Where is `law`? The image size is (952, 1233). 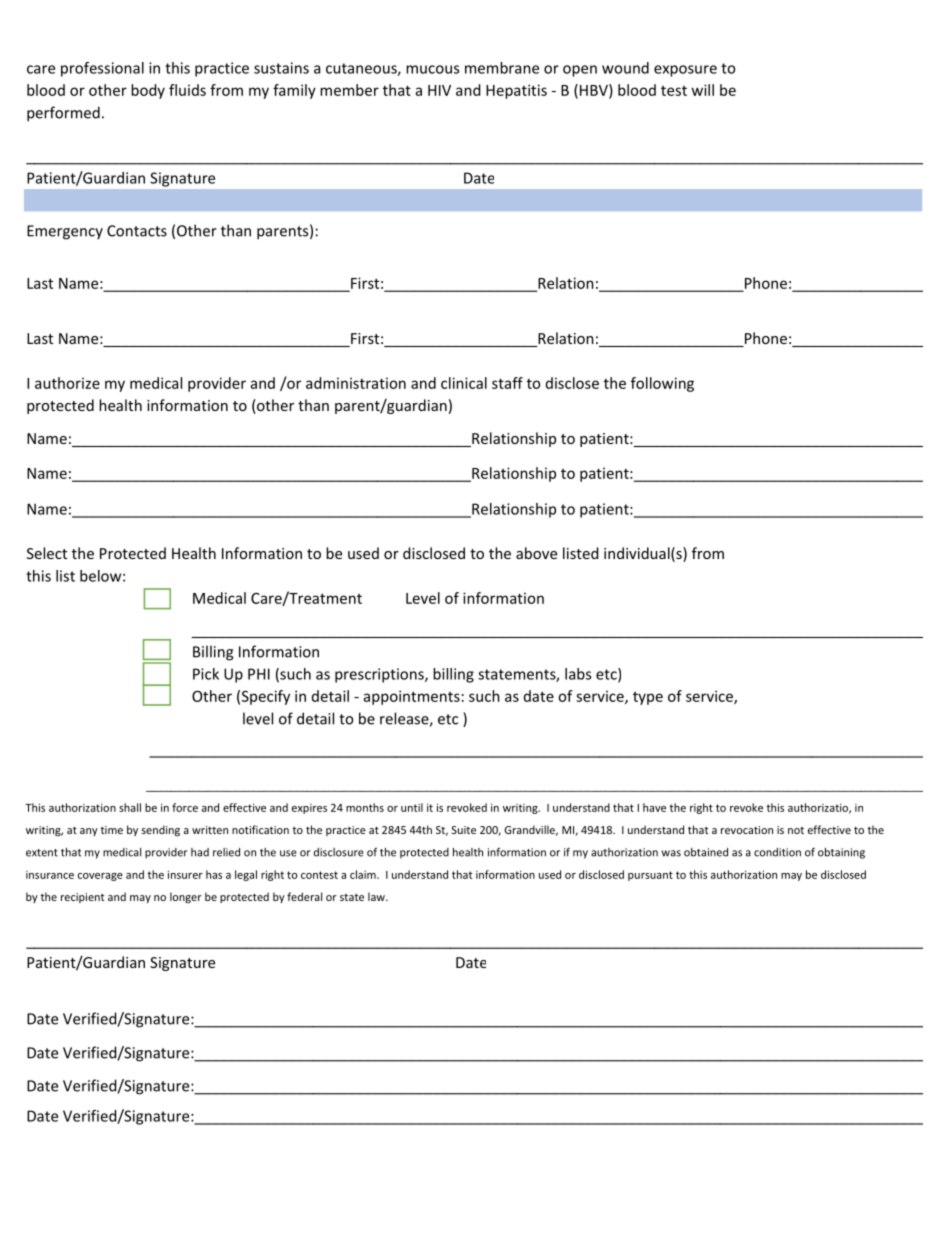
law is located at coordinates (377, 896).
